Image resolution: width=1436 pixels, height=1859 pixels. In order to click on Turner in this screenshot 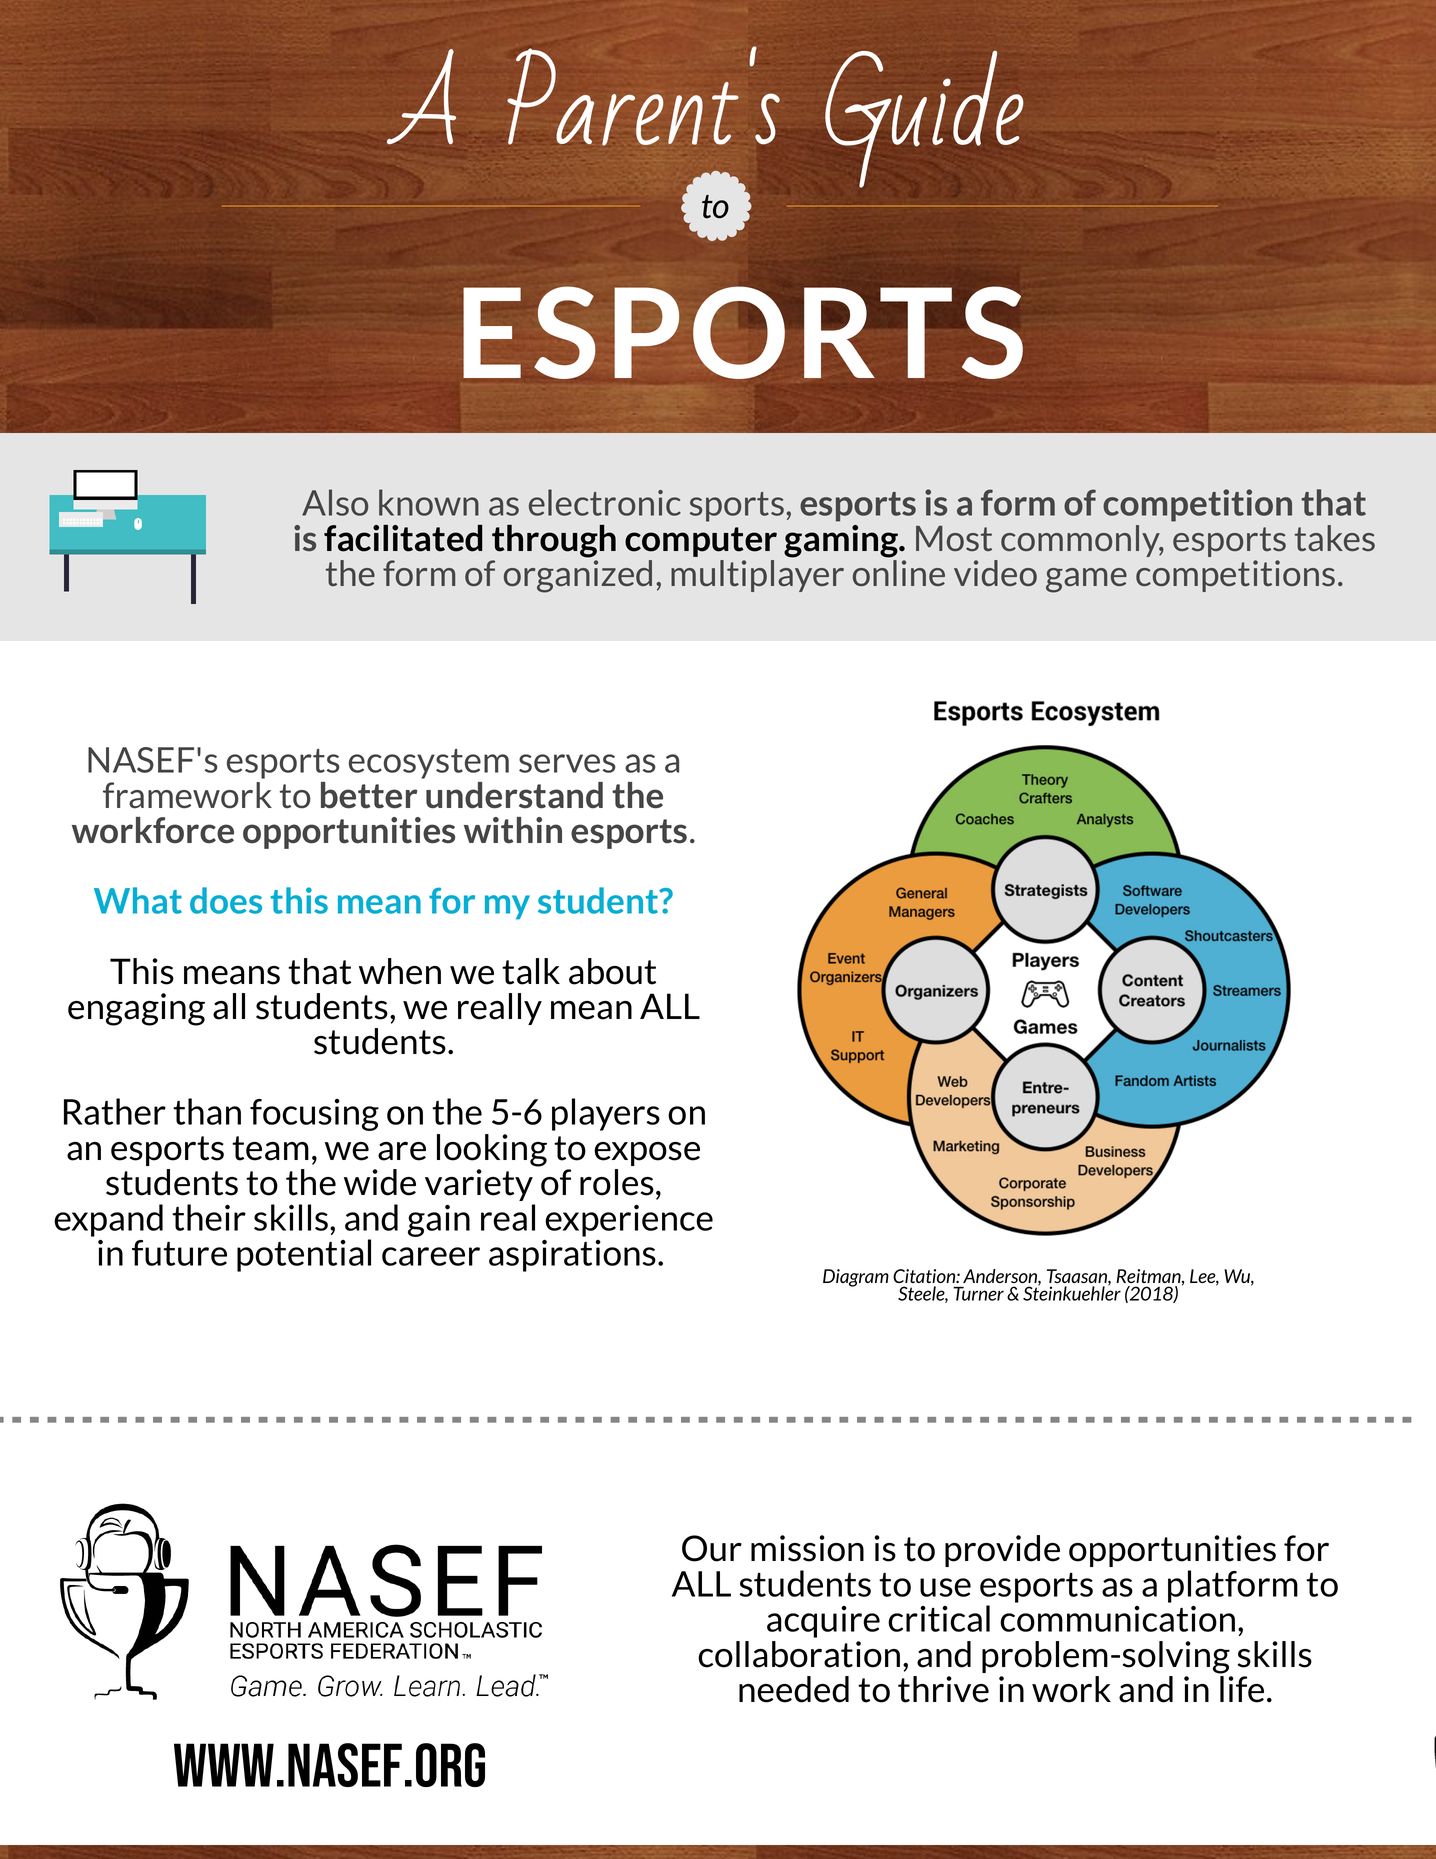, I will do `click(978, 1294)`.
